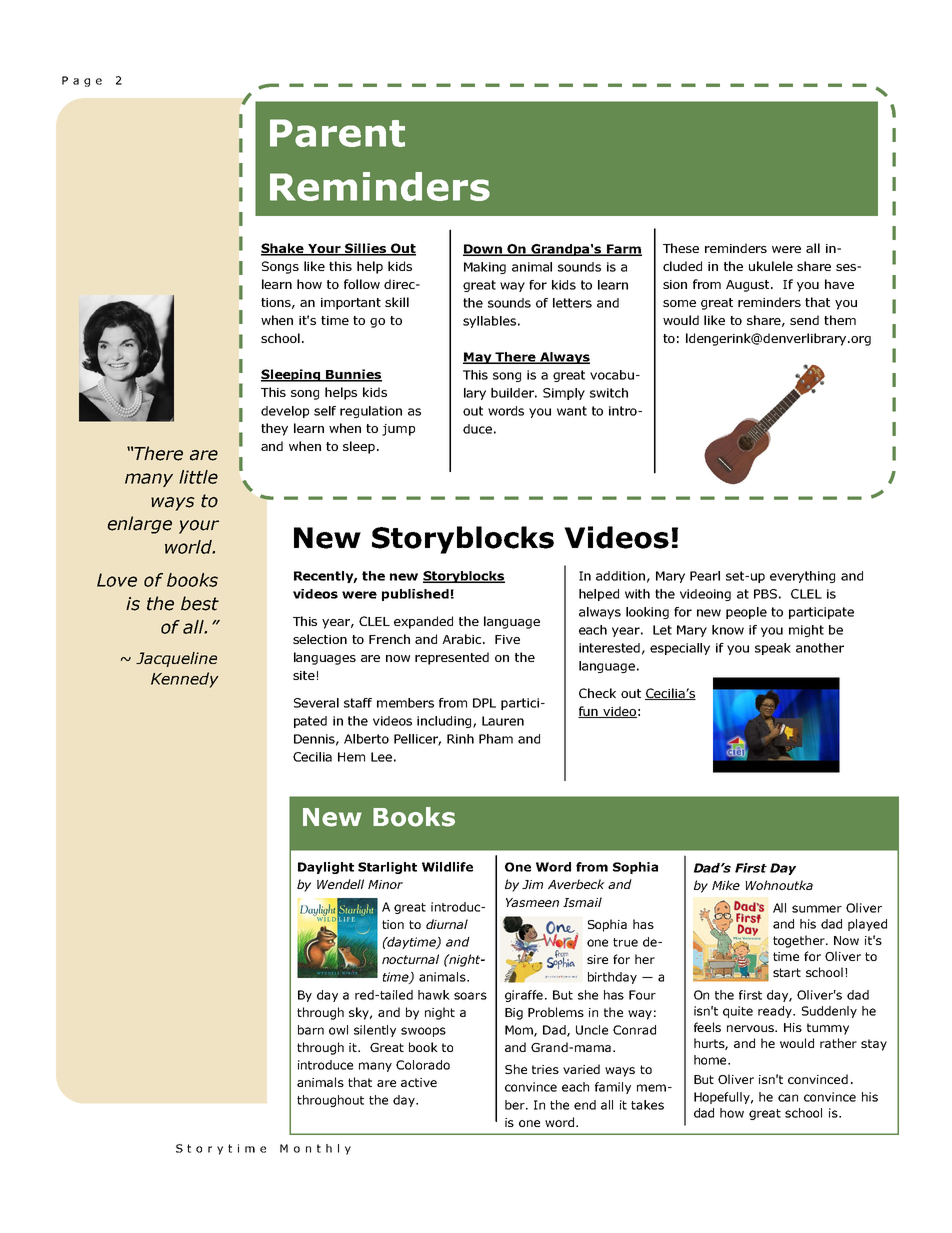 The height and width of the document is (1233, 952). I want to click on tries, so click(545, 1069).
